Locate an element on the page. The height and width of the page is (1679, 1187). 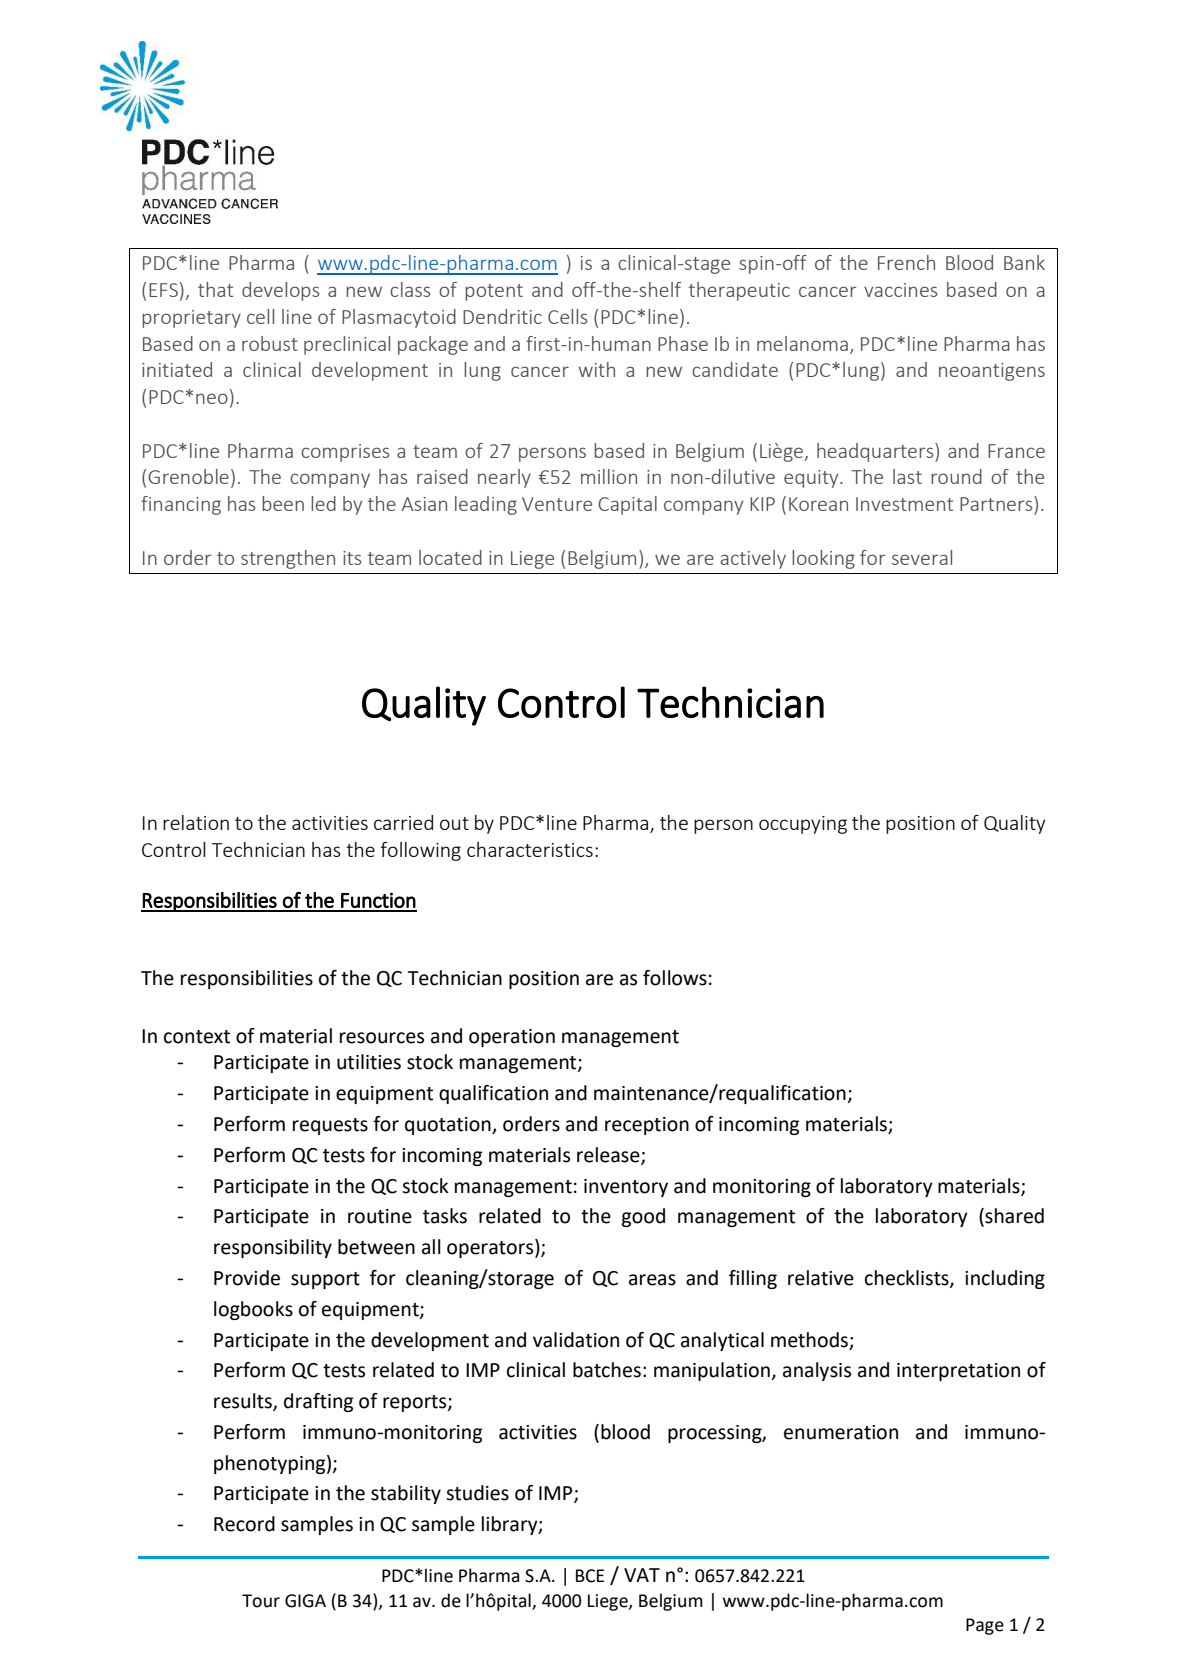
release is located at coordinates (609, 1155).
